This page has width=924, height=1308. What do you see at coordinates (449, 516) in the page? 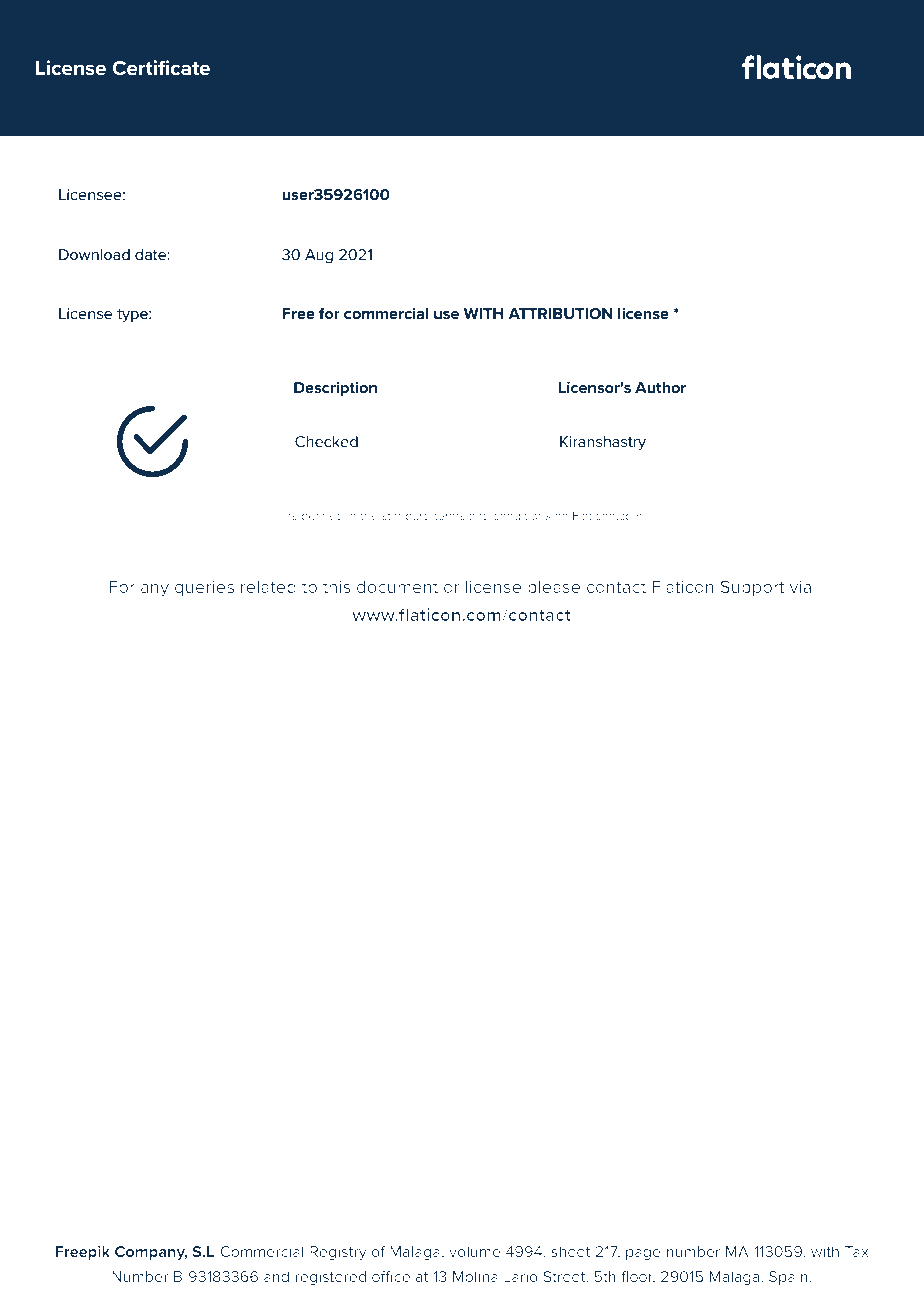
I see `terms` at bounding box center [449, 516].
